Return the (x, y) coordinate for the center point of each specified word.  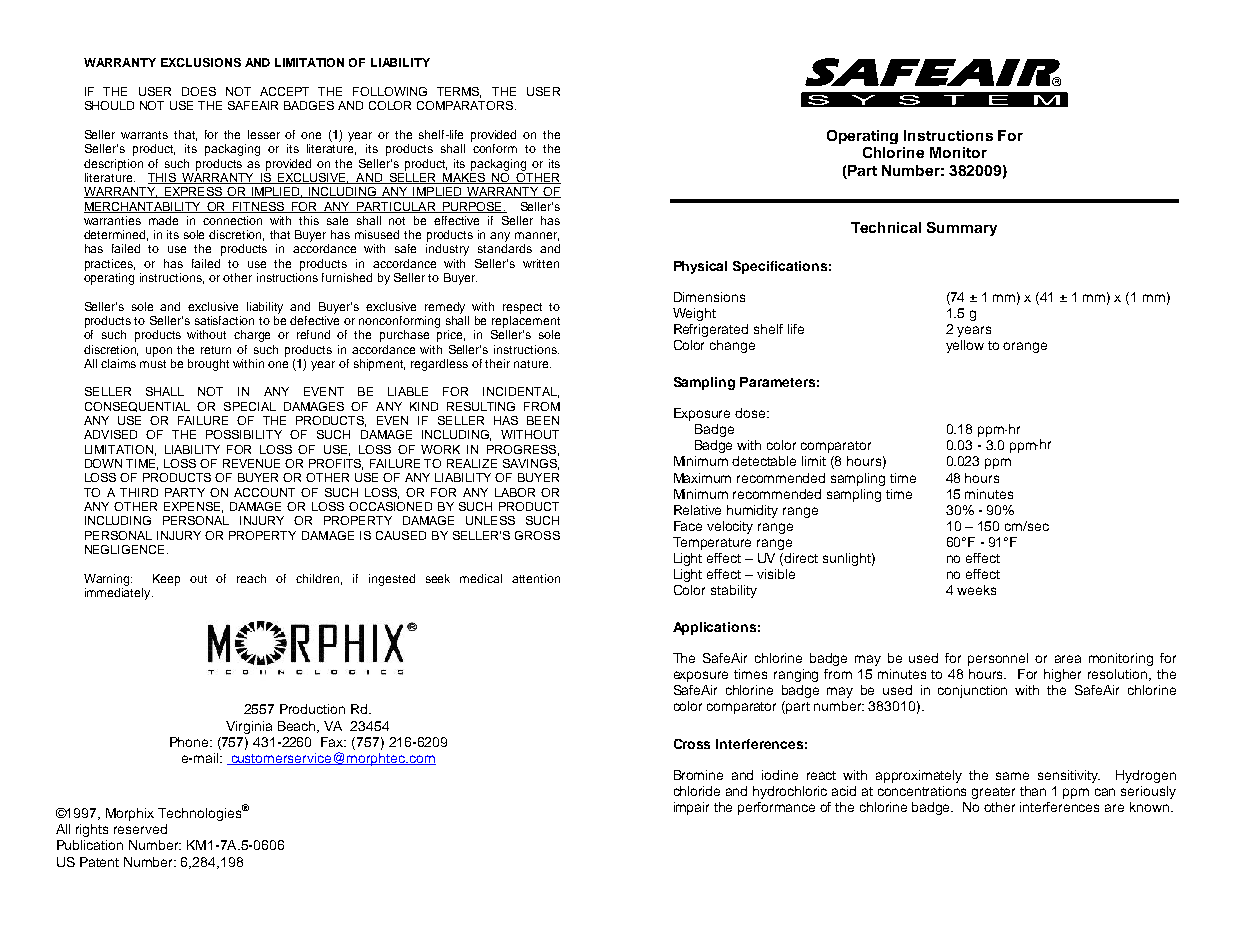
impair (691, 808)
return (216, 350)
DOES (199, 91)
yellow (965, 346)
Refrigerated (711, 330)
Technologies (201, 813)
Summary (962, 229)
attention (536, 578)
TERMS (459, 92)
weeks (976, 590)
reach (251, 578)
